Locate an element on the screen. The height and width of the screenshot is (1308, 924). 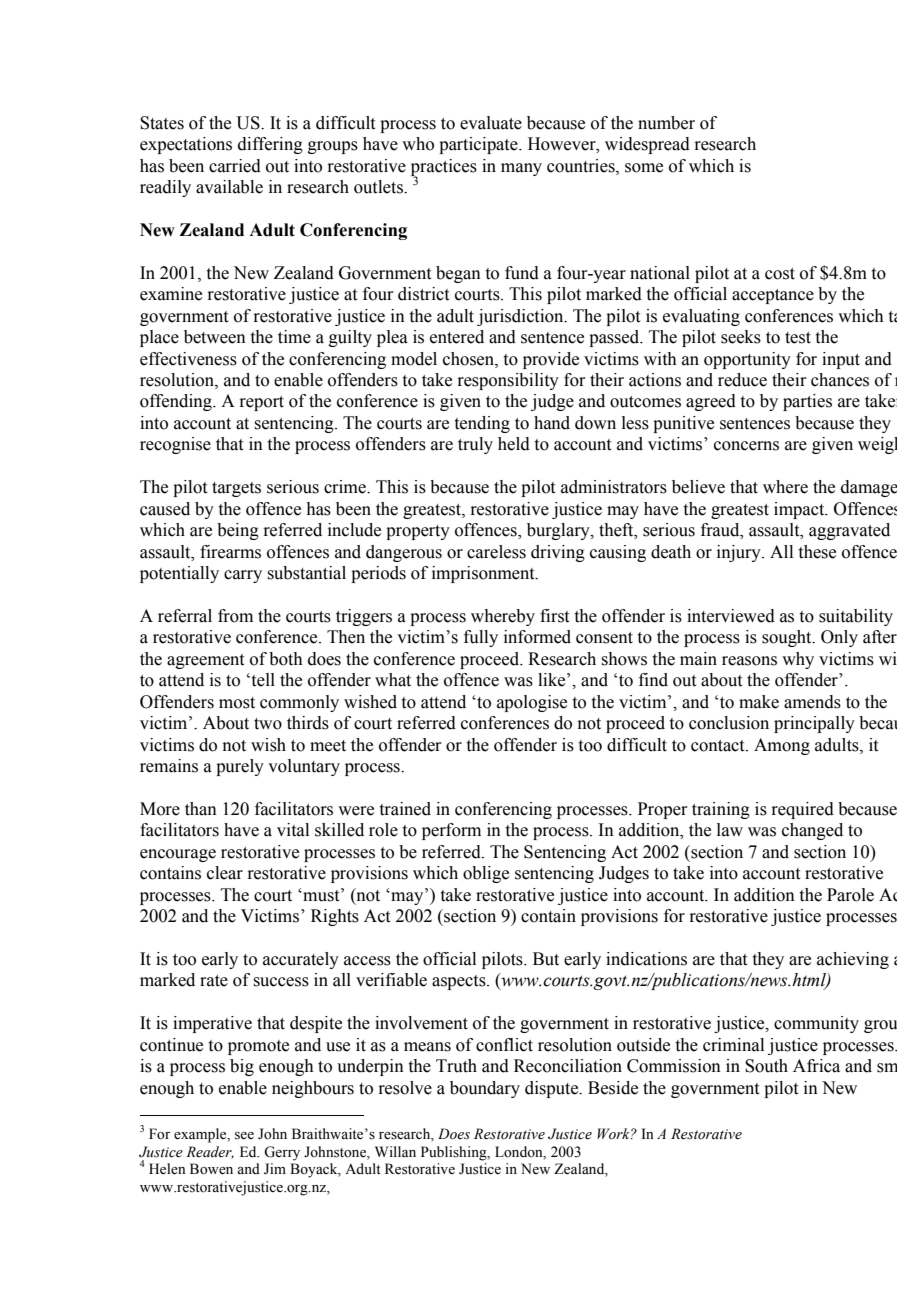
carried is located at coordinates (235, 166).
